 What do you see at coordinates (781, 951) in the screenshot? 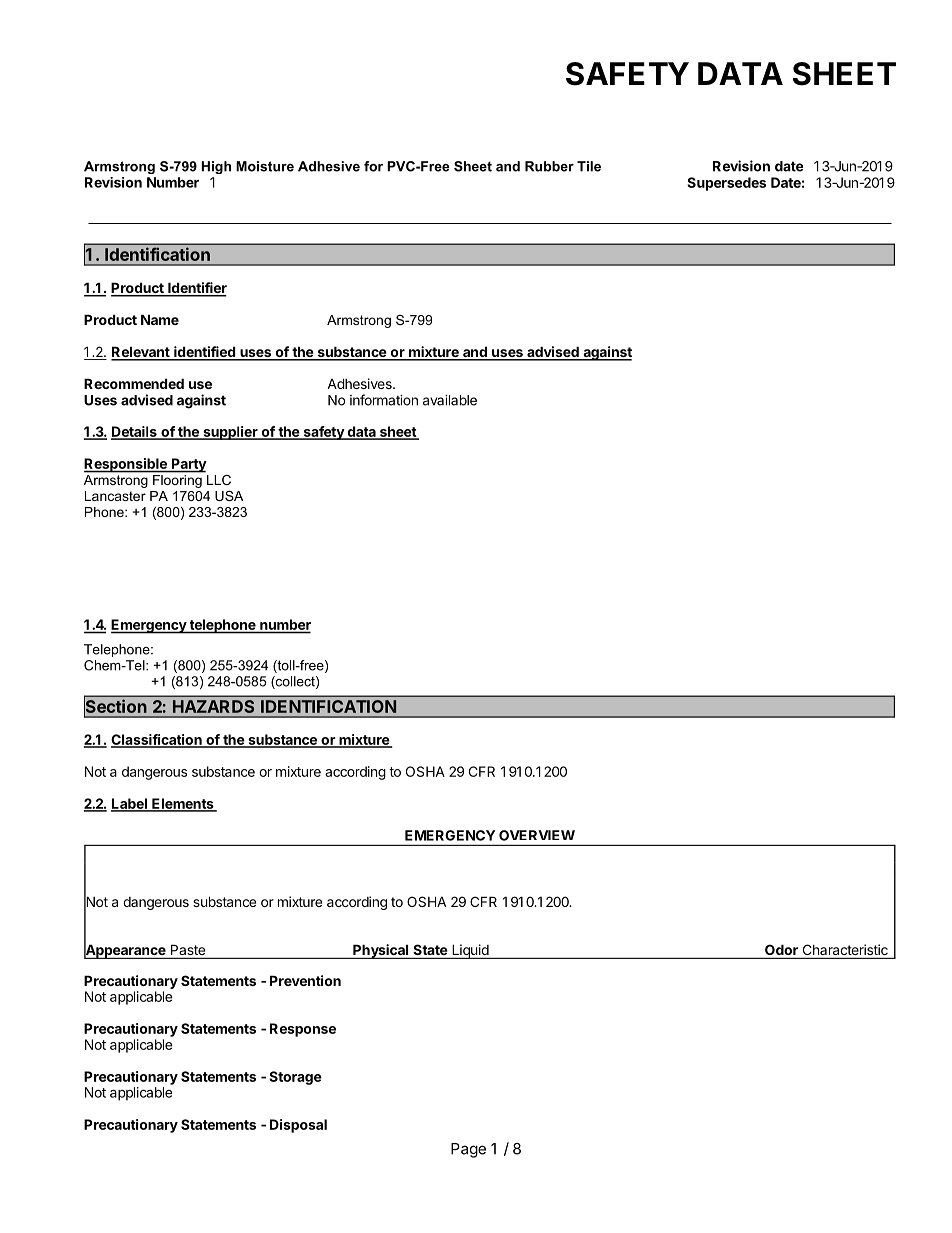
I see `Odor` at bounding box center [781, 951].
